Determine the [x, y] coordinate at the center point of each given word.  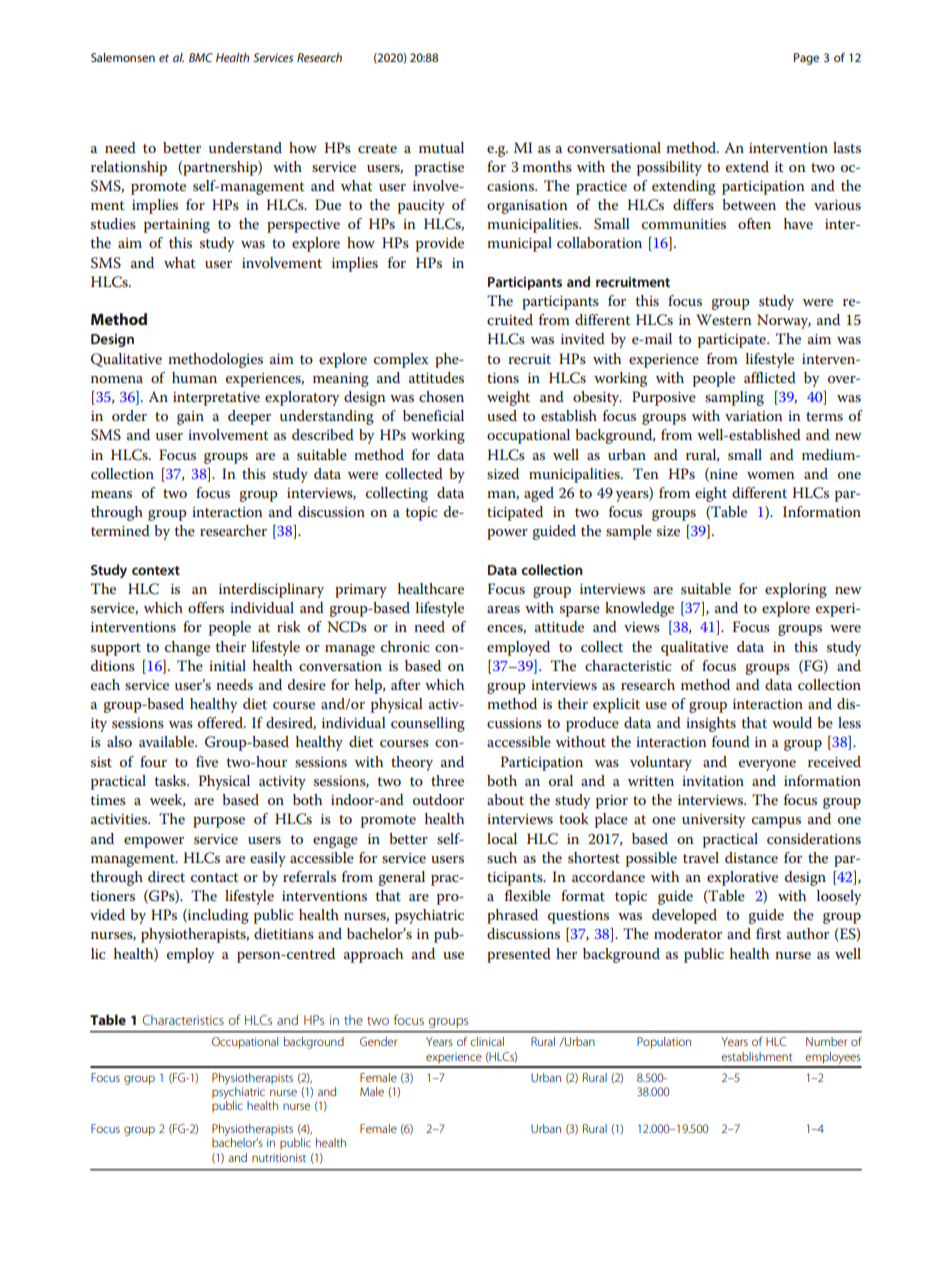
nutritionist [279, 1157]
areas [503, 609]
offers [206, 607]
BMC [201, 57]
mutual [441, 147]
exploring [796, 590]
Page [806, 59]
